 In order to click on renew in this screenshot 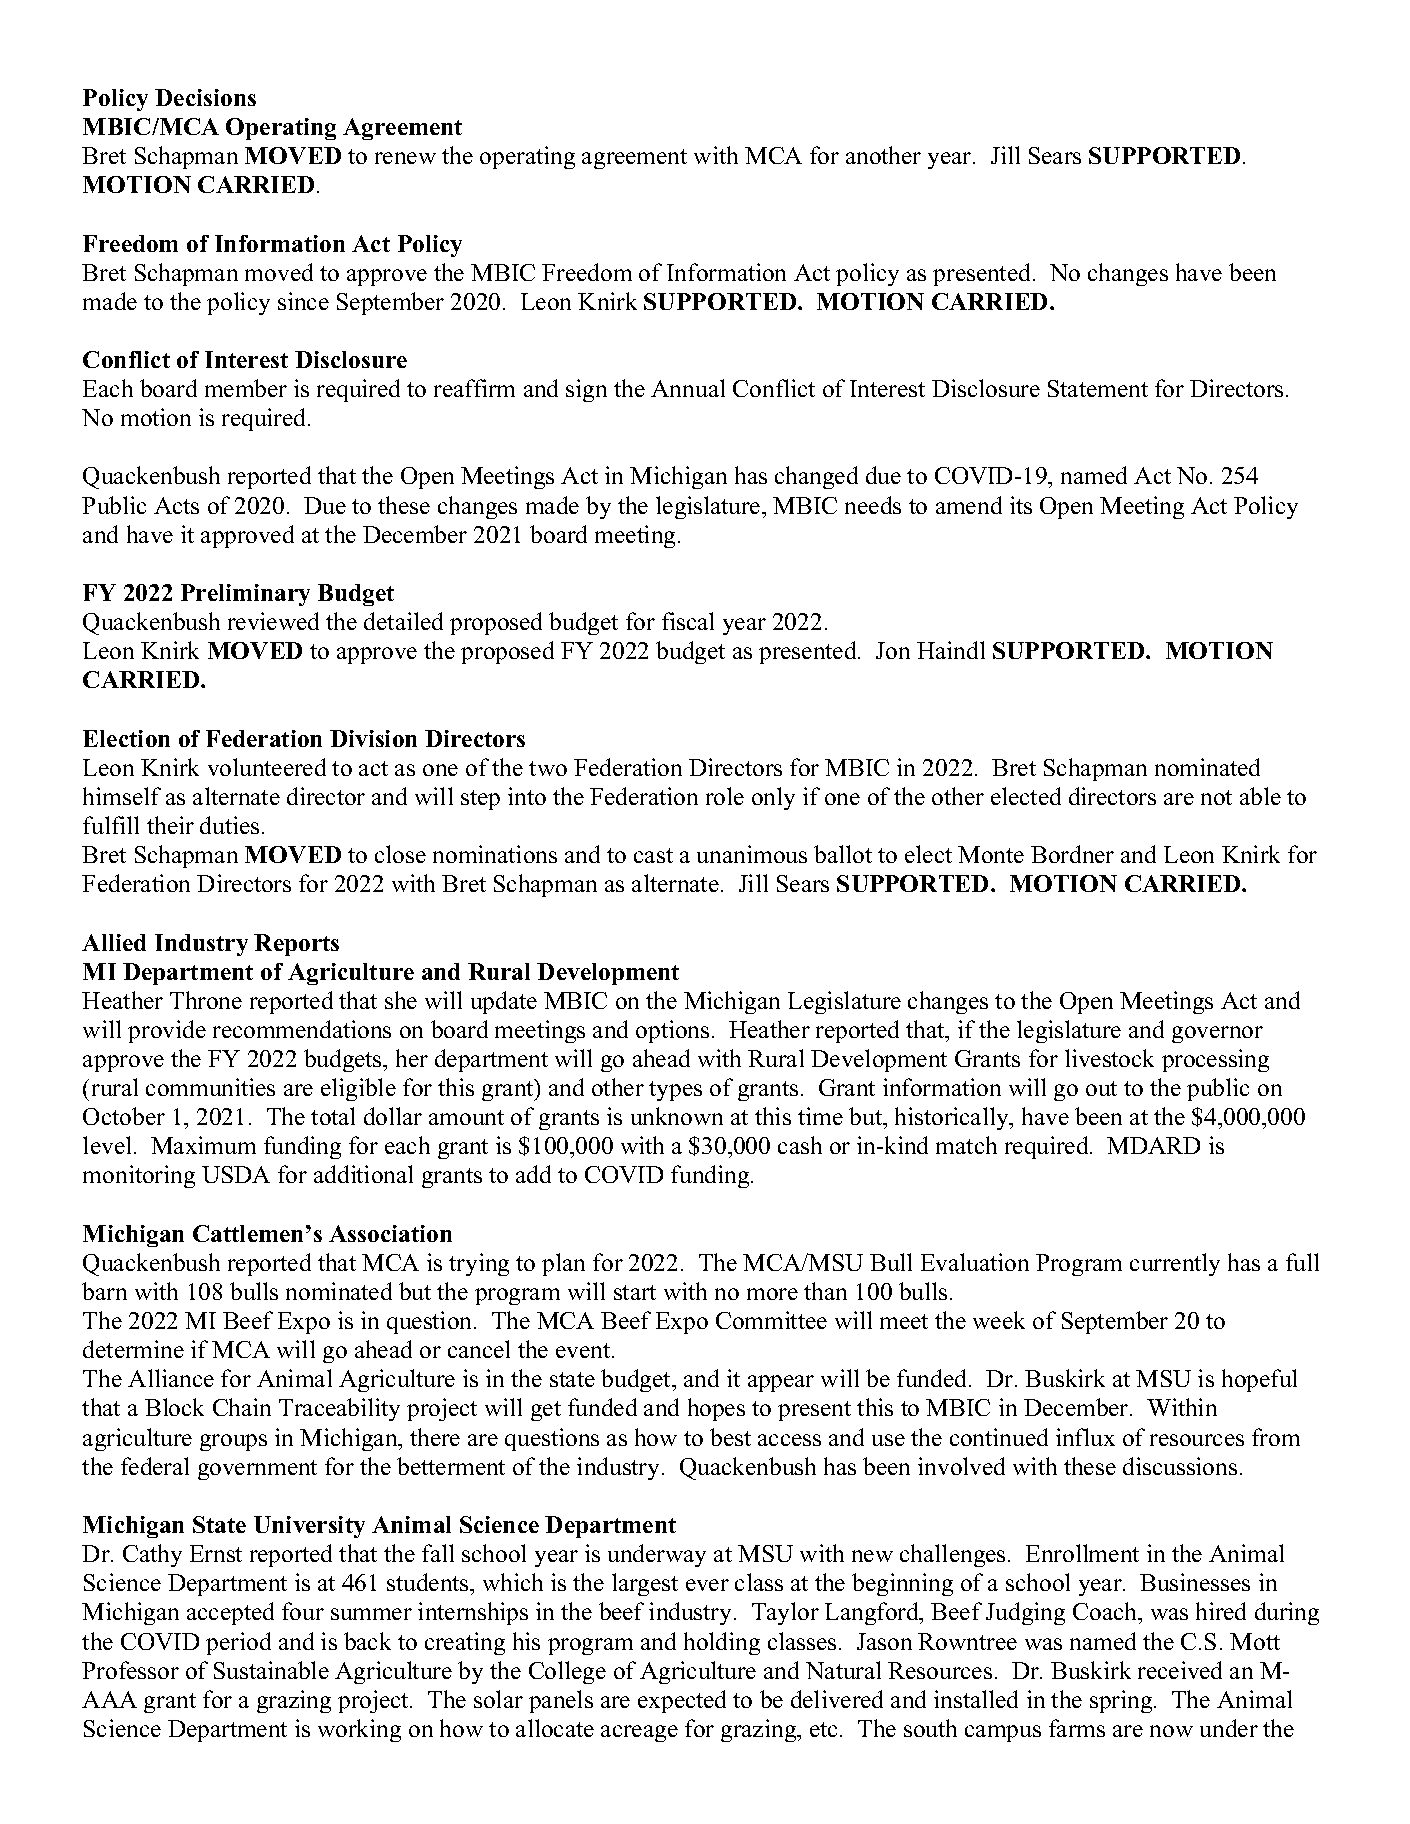, I will do `click(405, 158)`.
